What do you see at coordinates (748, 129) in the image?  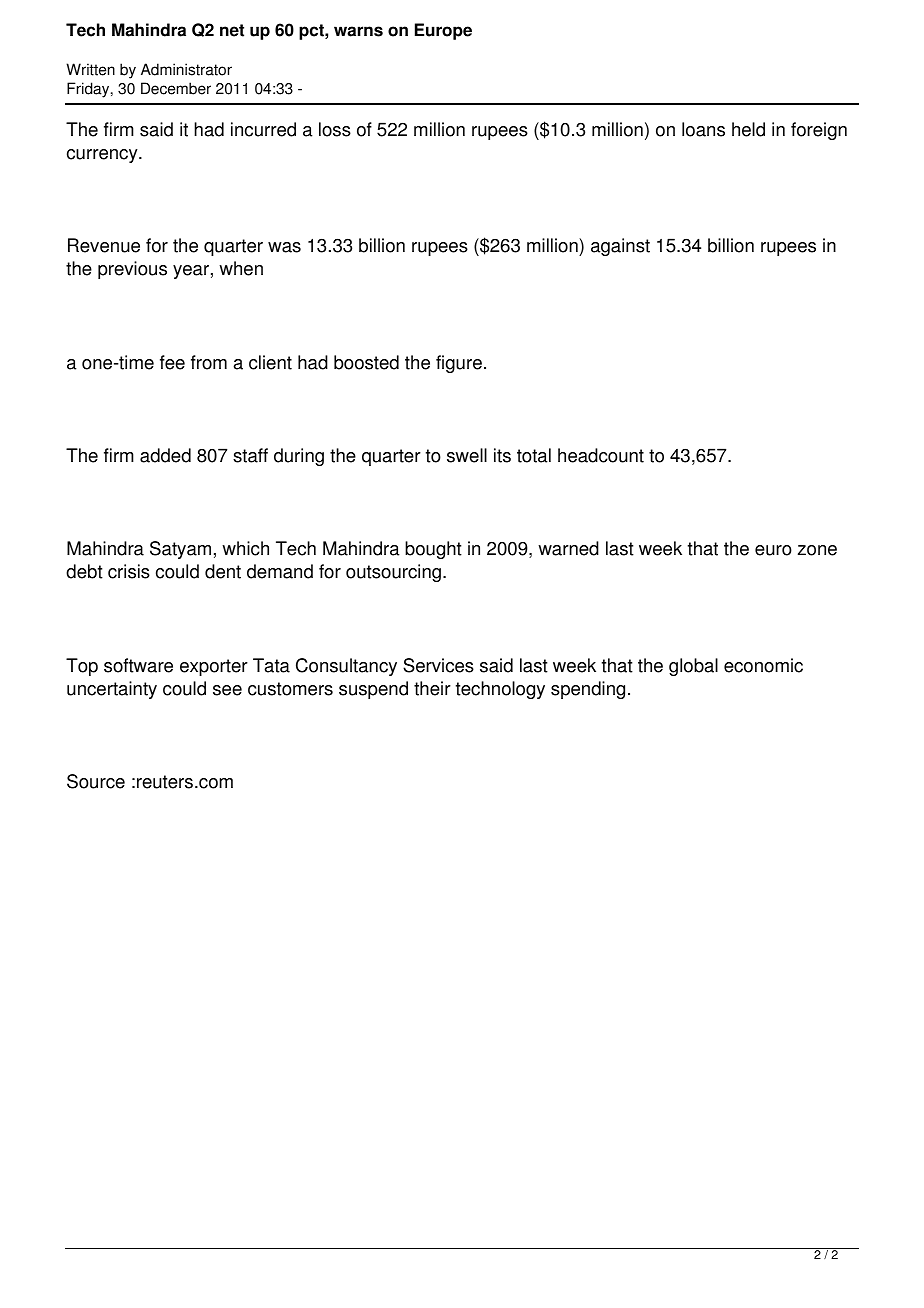 I see `held` at bounding box center [748, 129].
